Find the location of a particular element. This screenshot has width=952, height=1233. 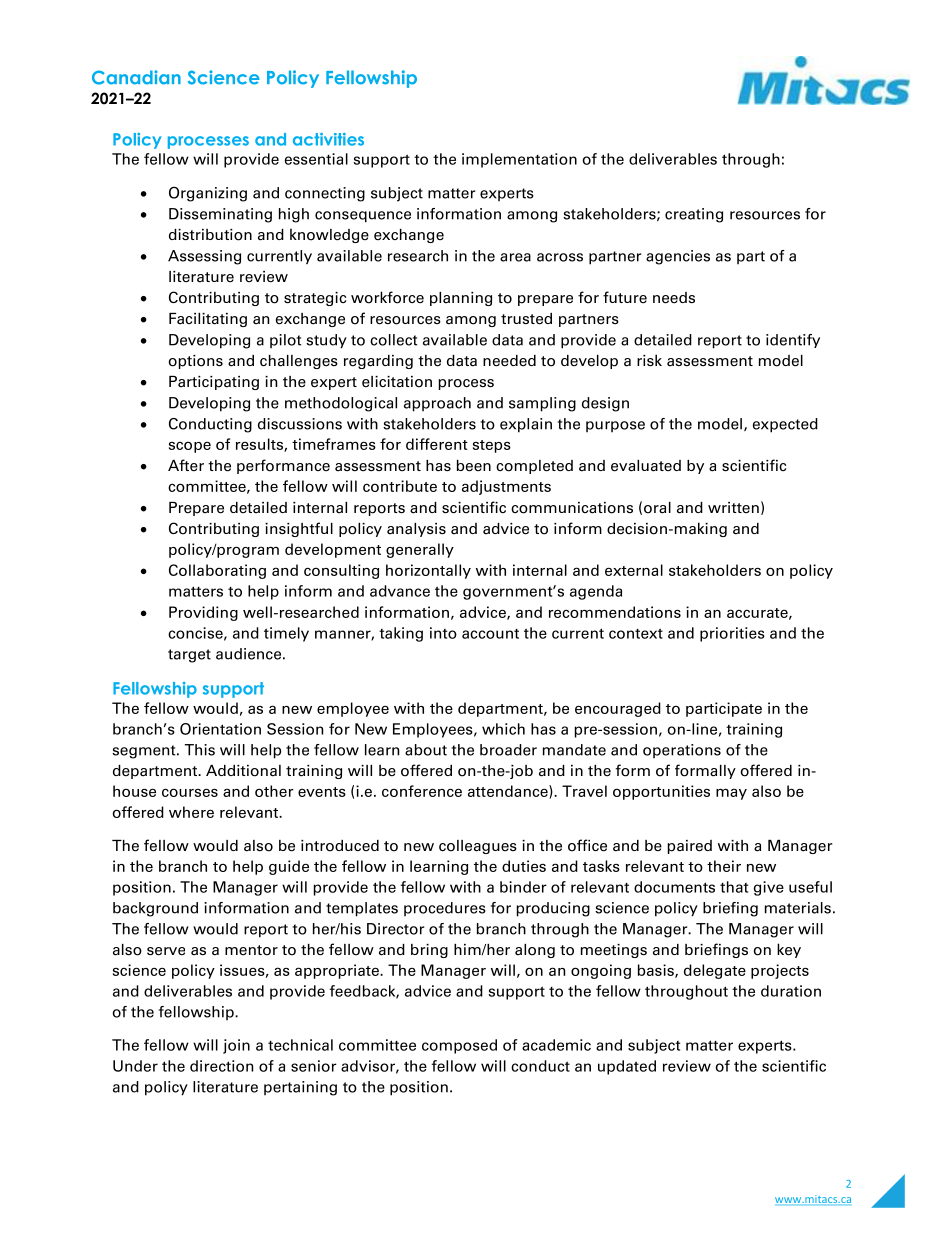

their is located at coordinates (724, 866).
